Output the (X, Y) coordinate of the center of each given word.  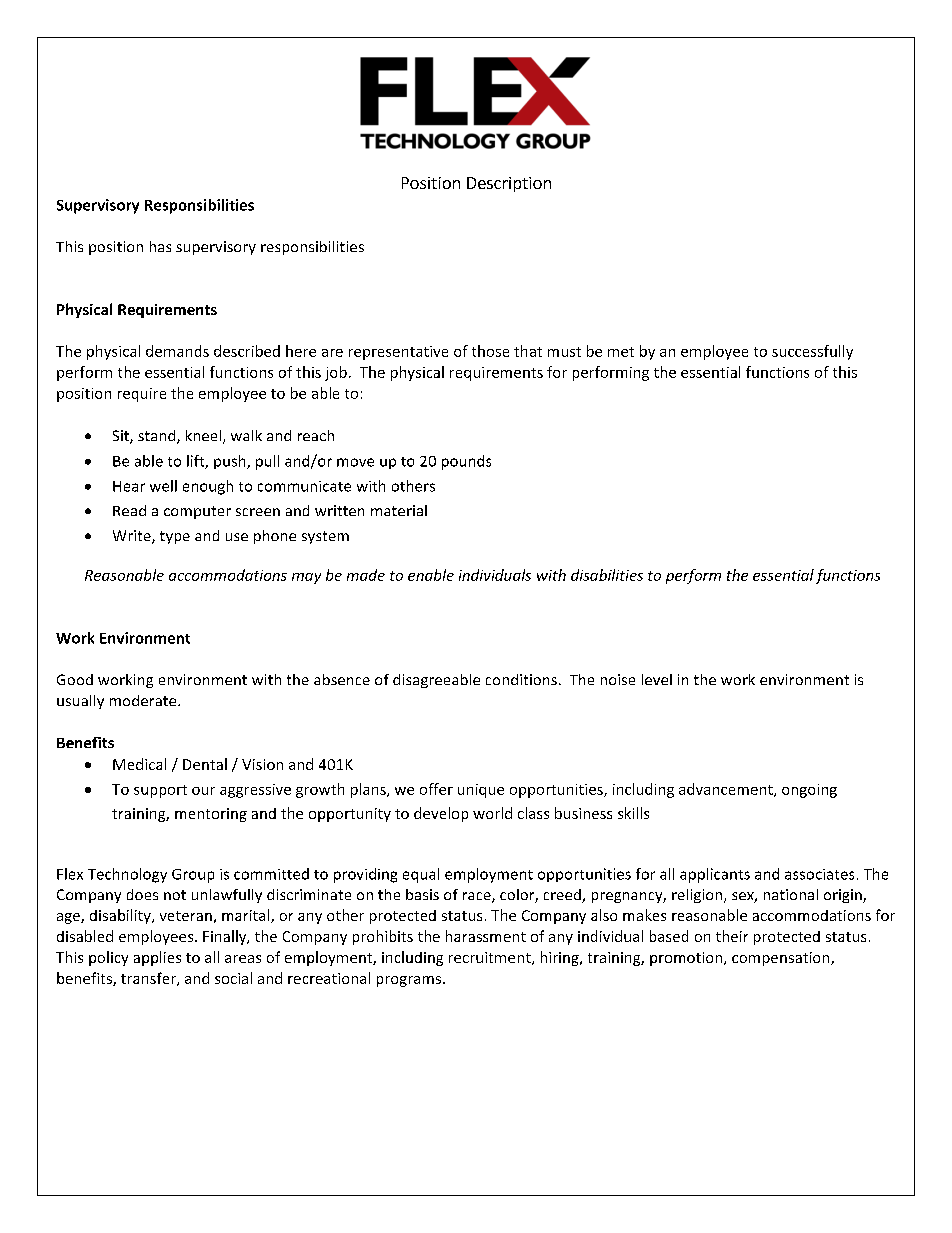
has (160, 246)
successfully (812, 352)
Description (509, 184)
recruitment (491, 958)
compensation (782, 959)
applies (157, 958)
